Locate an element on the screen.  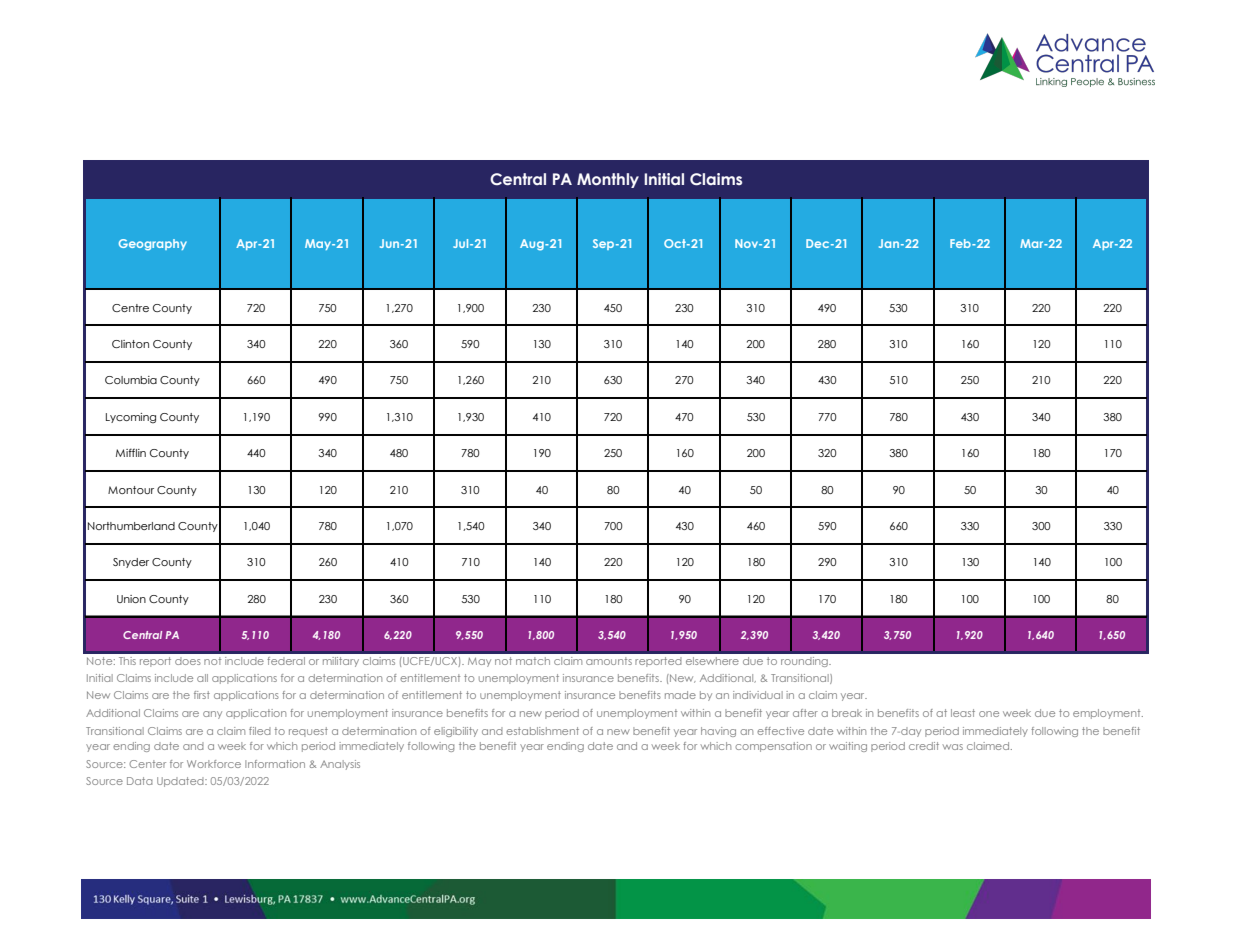
Centre is located at coordinates (130, 308).
